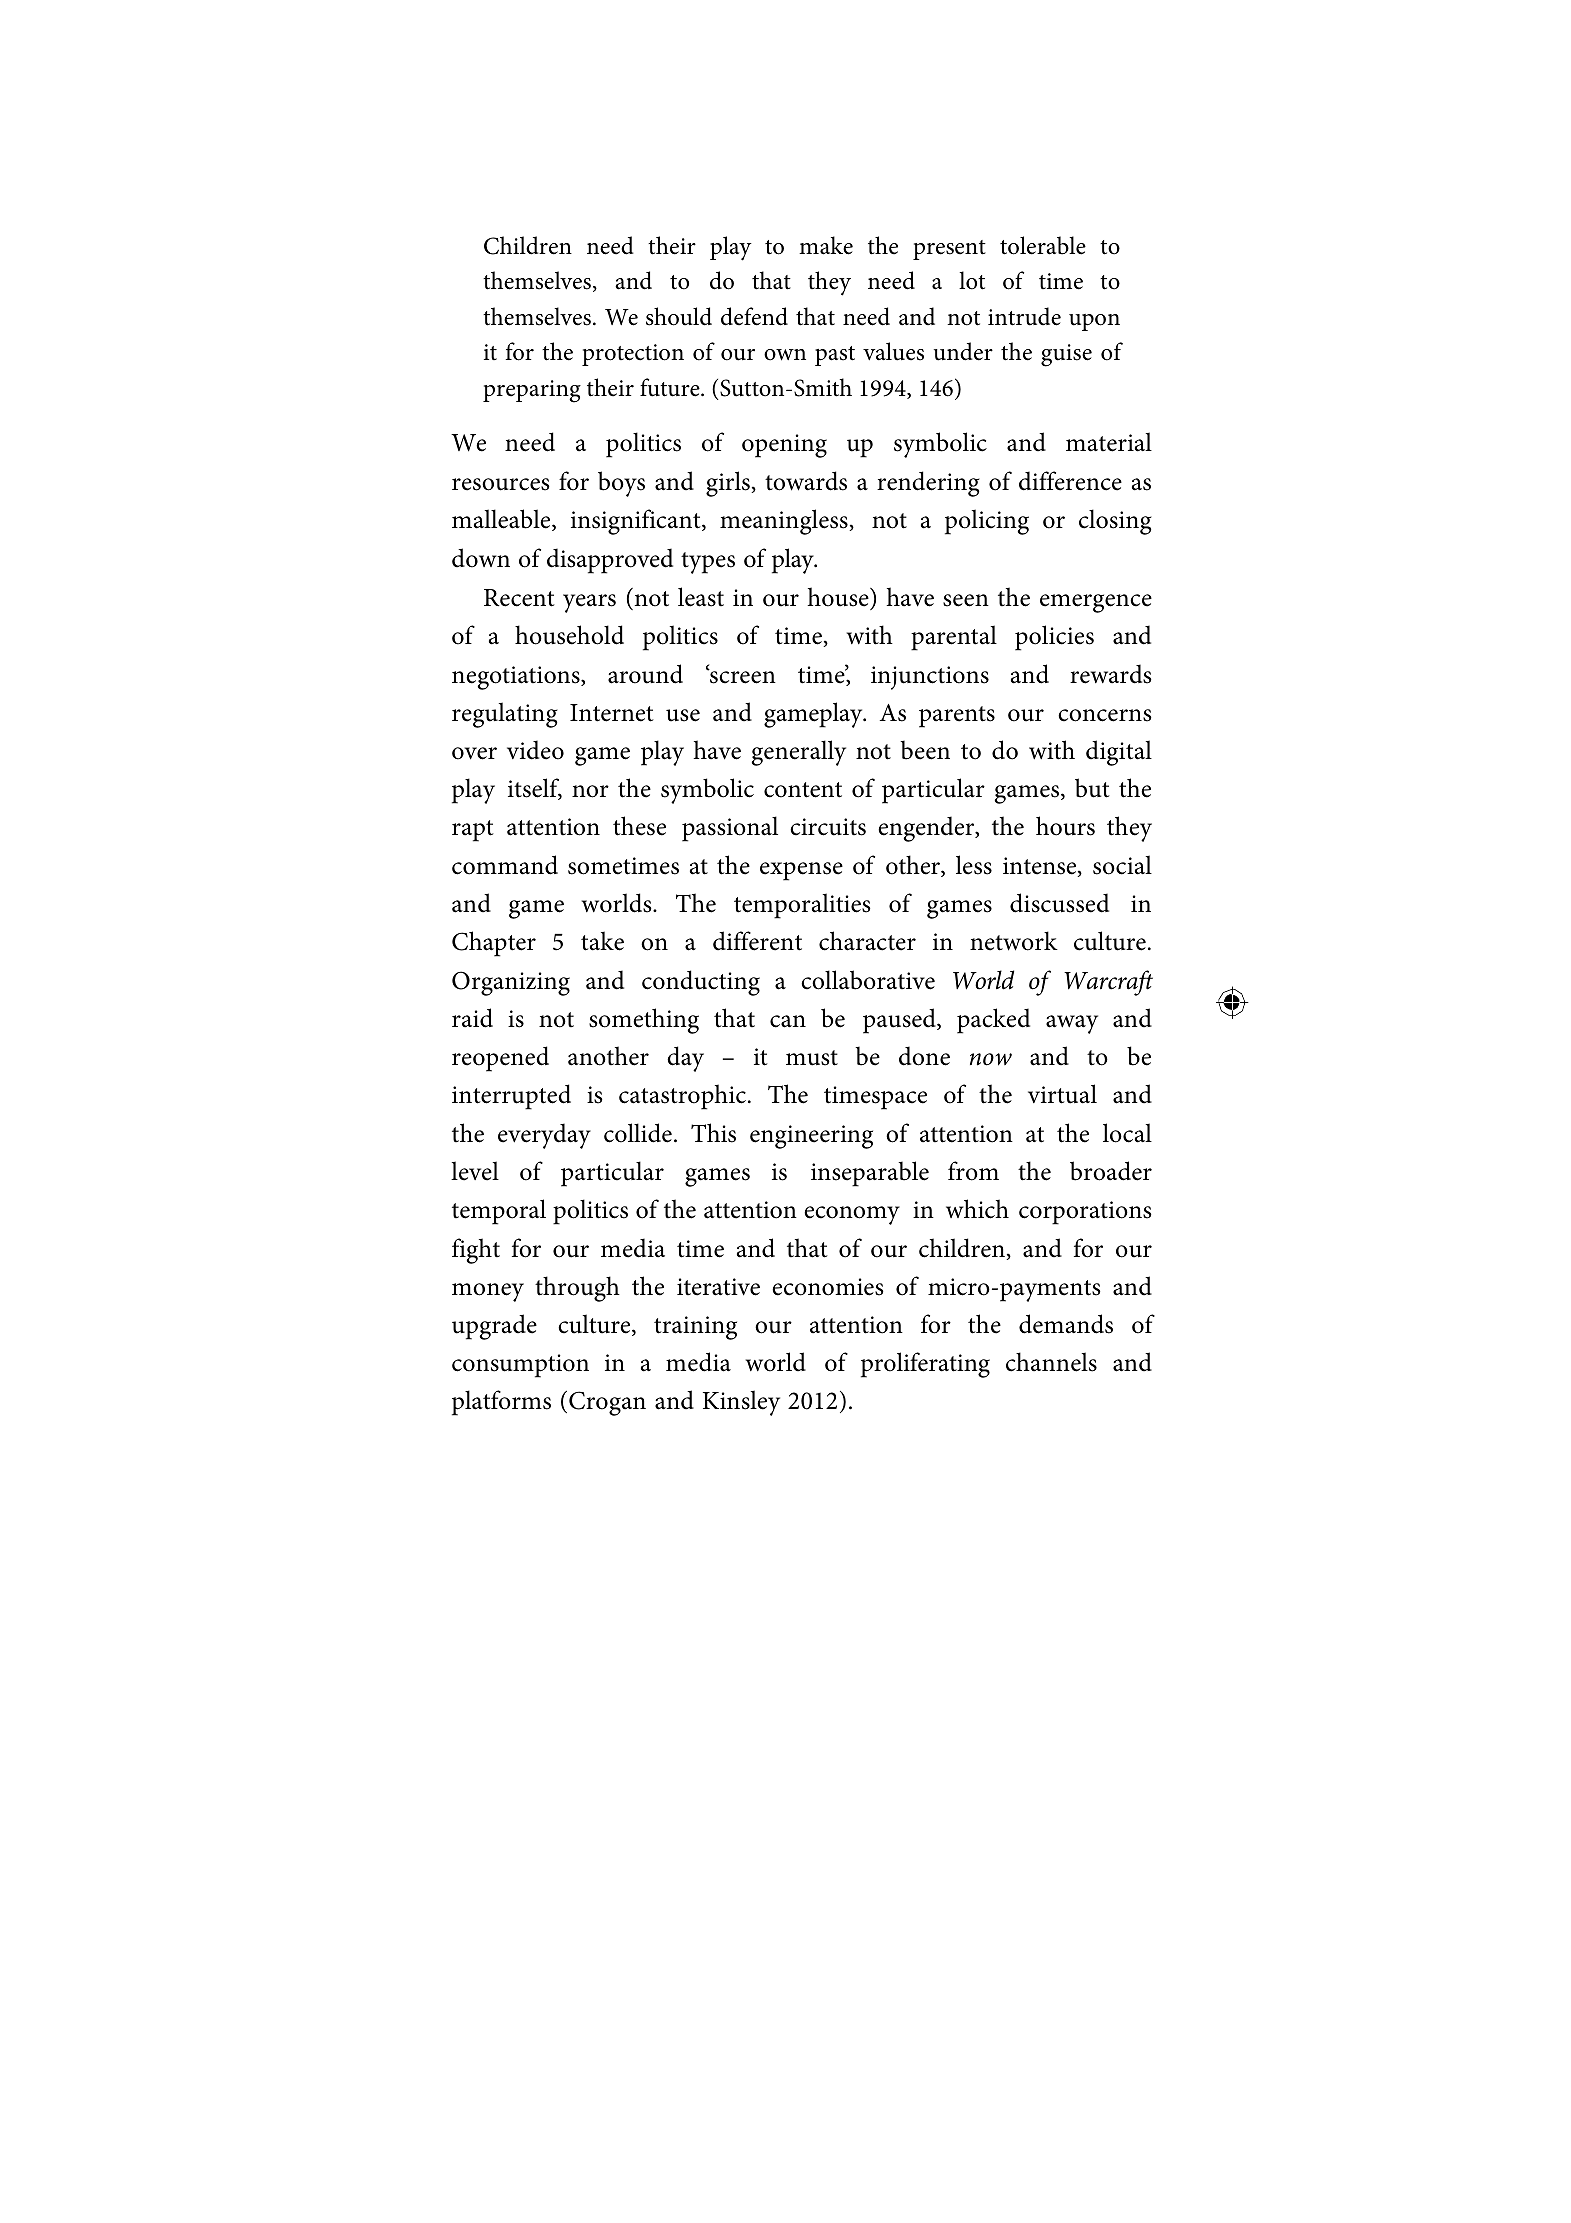  Describe the element at coordinates (517, 678) in the image. I see `negotiations` at that location.
